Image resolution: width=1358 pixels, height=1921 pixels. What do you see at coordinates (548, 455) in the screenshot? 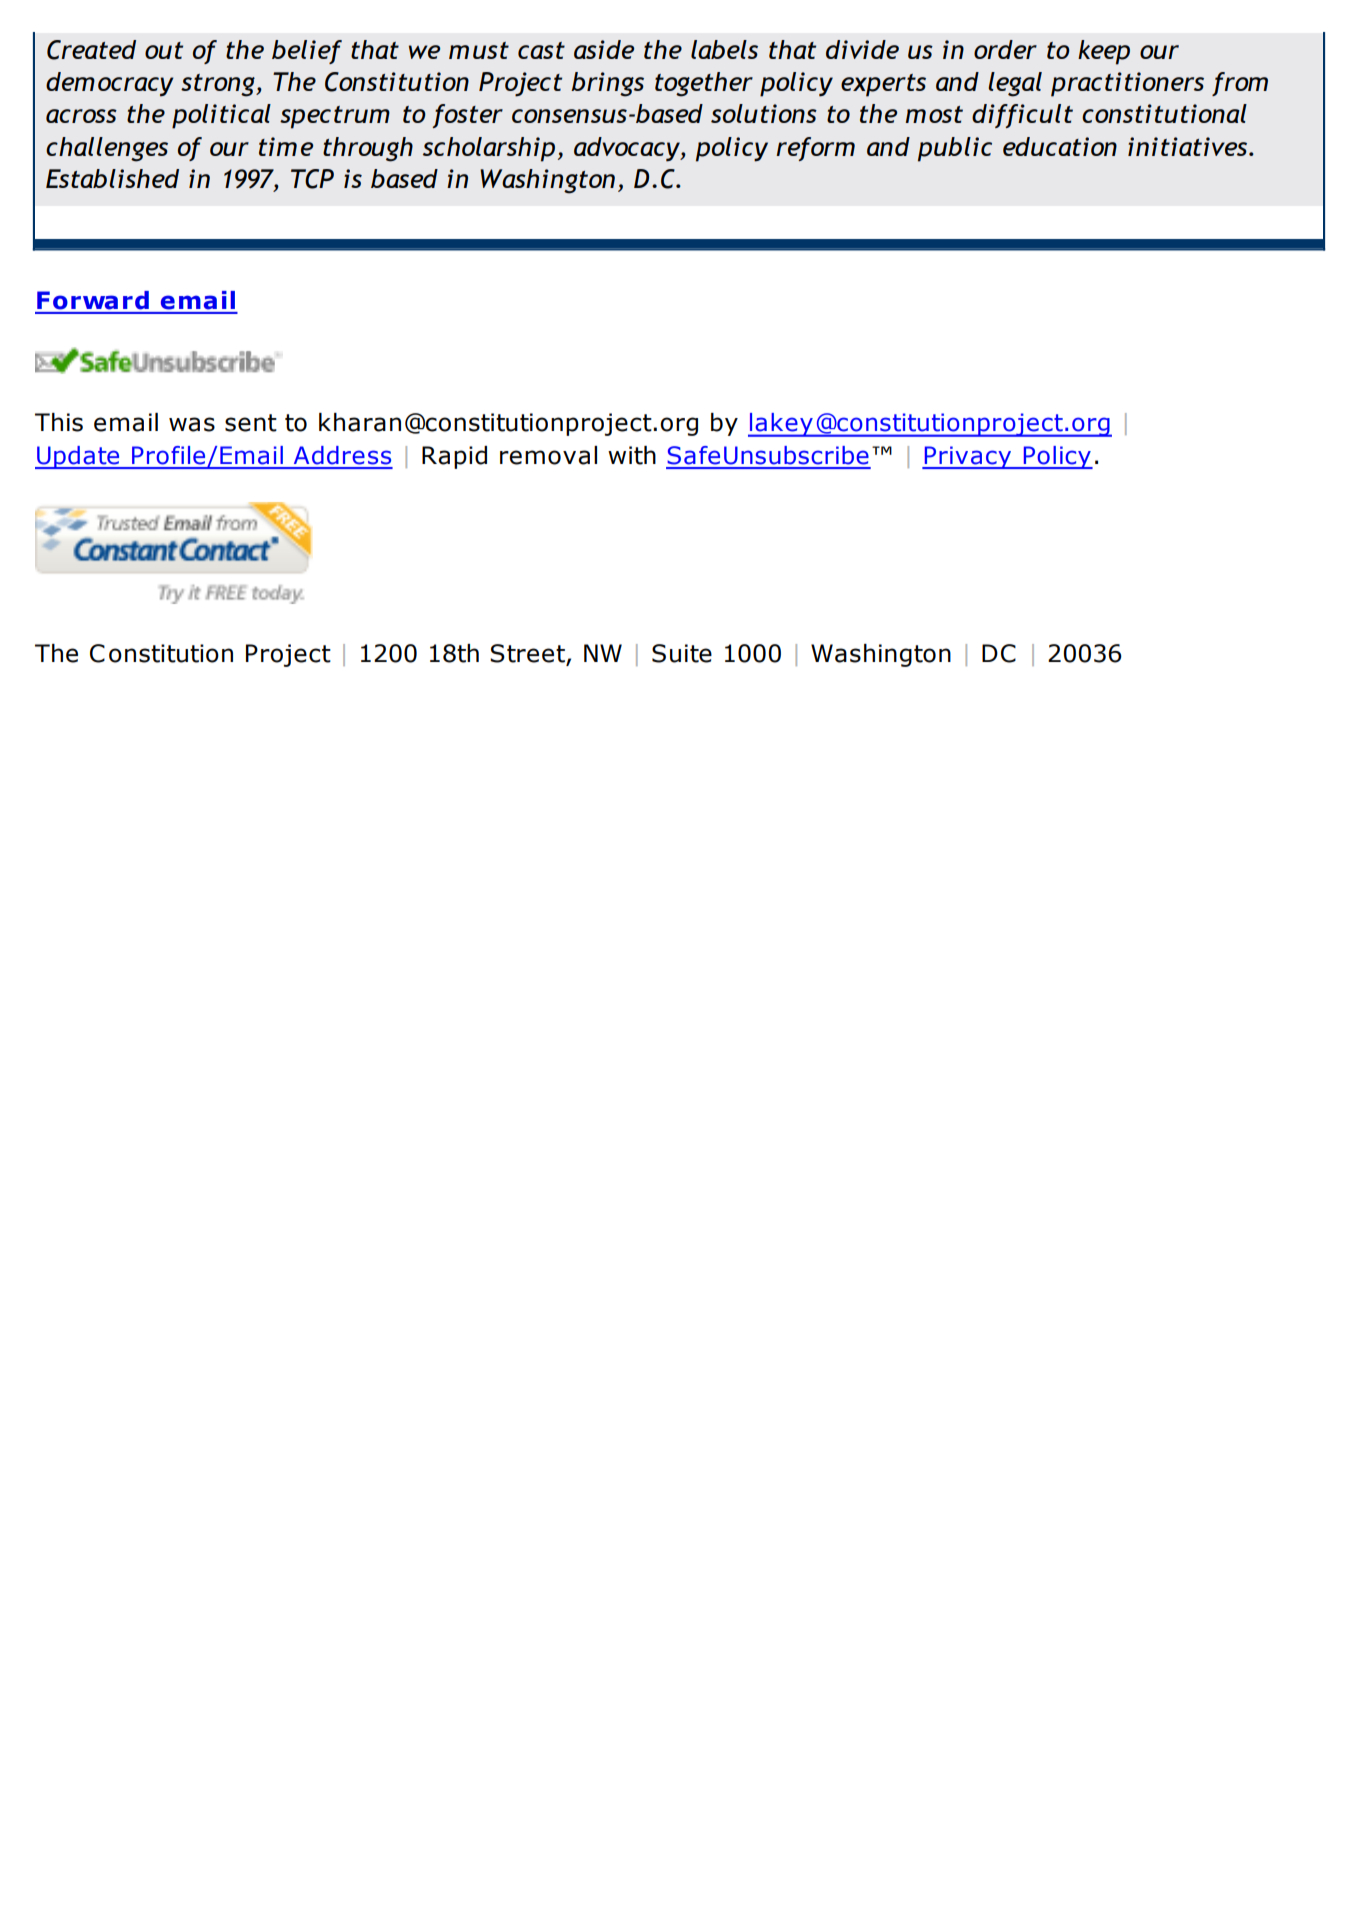
I see `removal` at bounding box center [548, 455].
